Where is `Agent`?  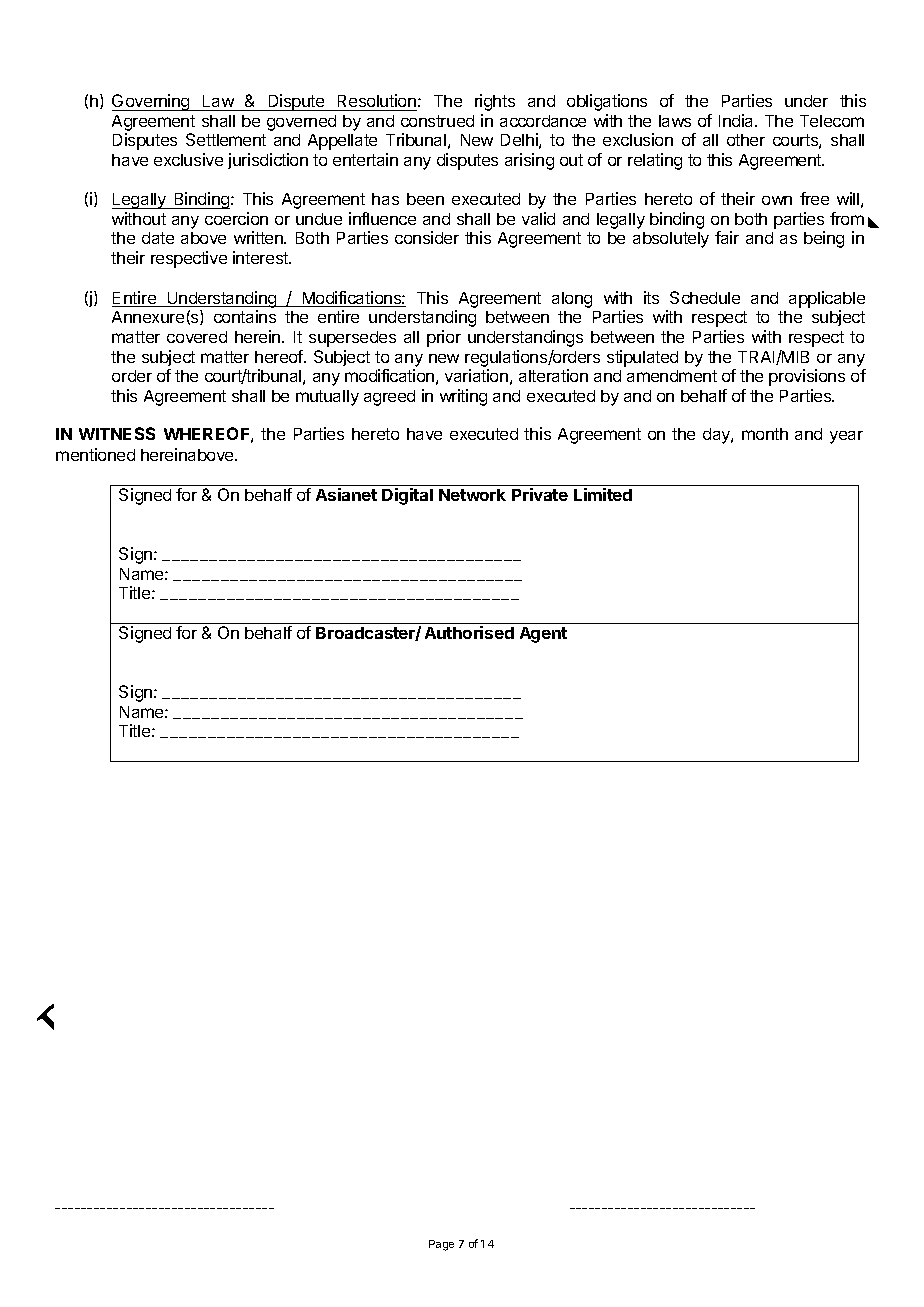
Agent is located at coordinates (543, 635).
